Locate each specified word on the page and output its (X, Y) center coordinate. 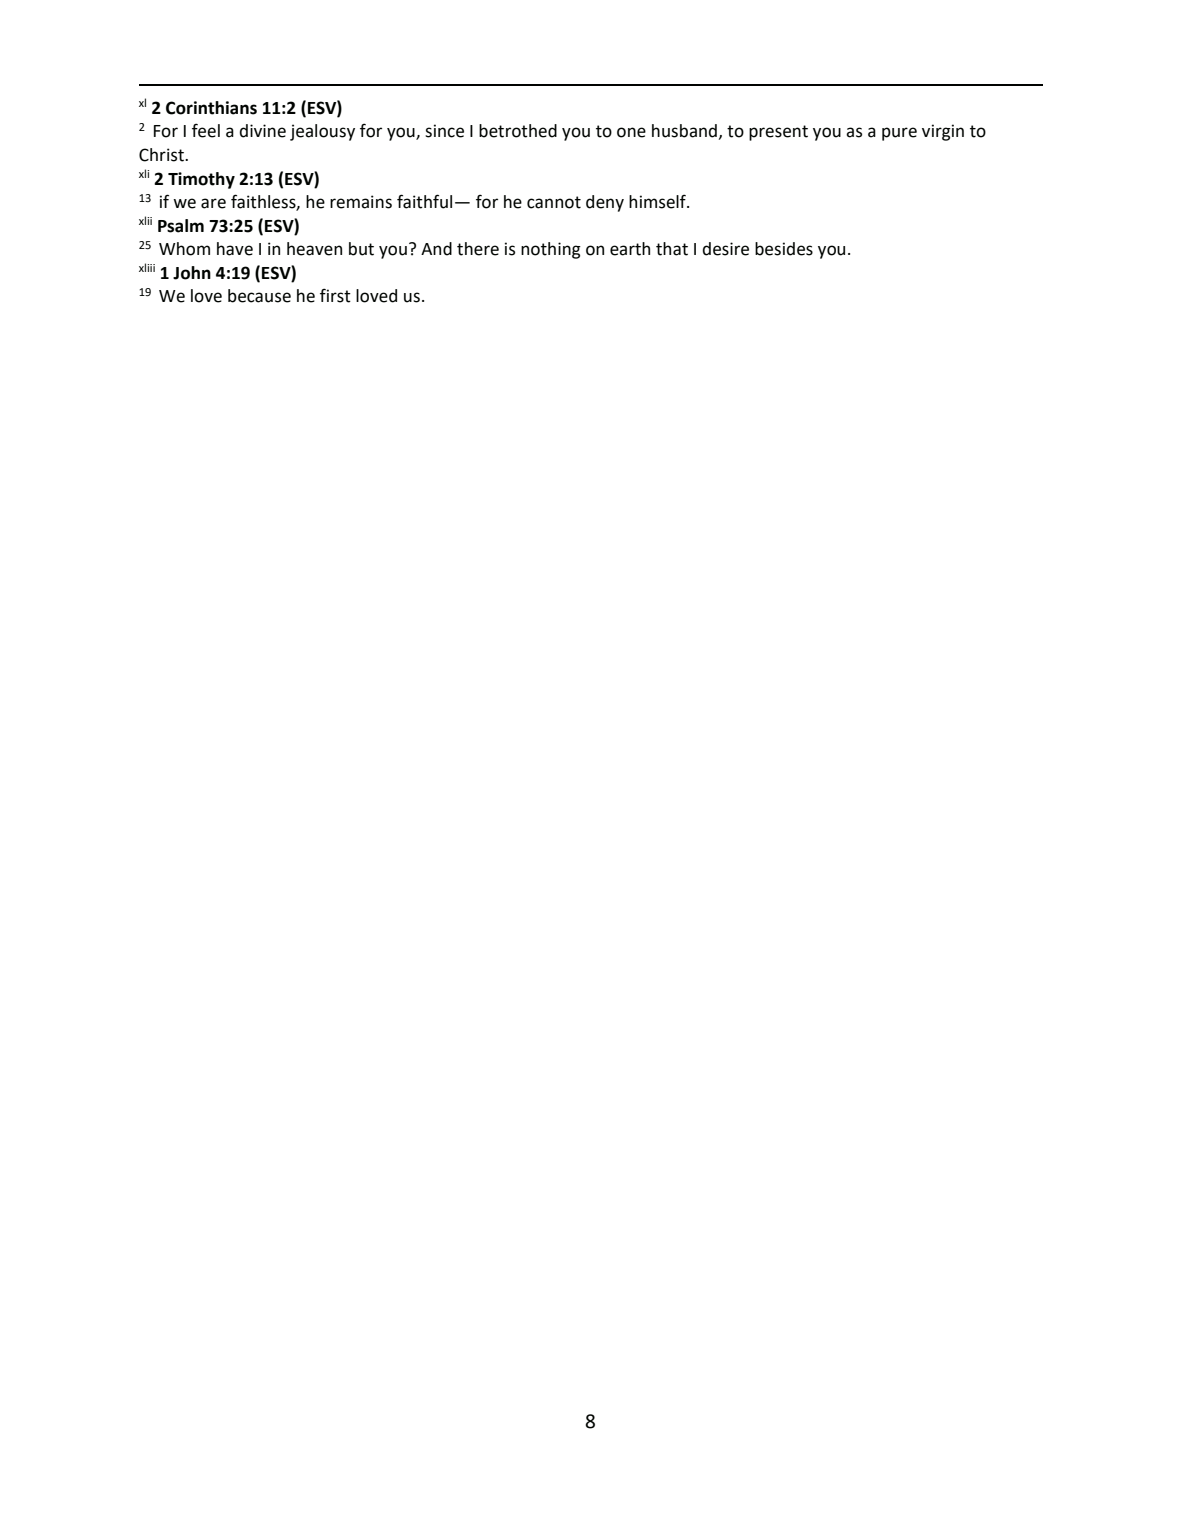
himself (658, 201)
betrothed (518, 131)
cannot (554, 202)
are (213, 203)
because (259, 296)
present (778, 133)
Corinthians (211, 108)
